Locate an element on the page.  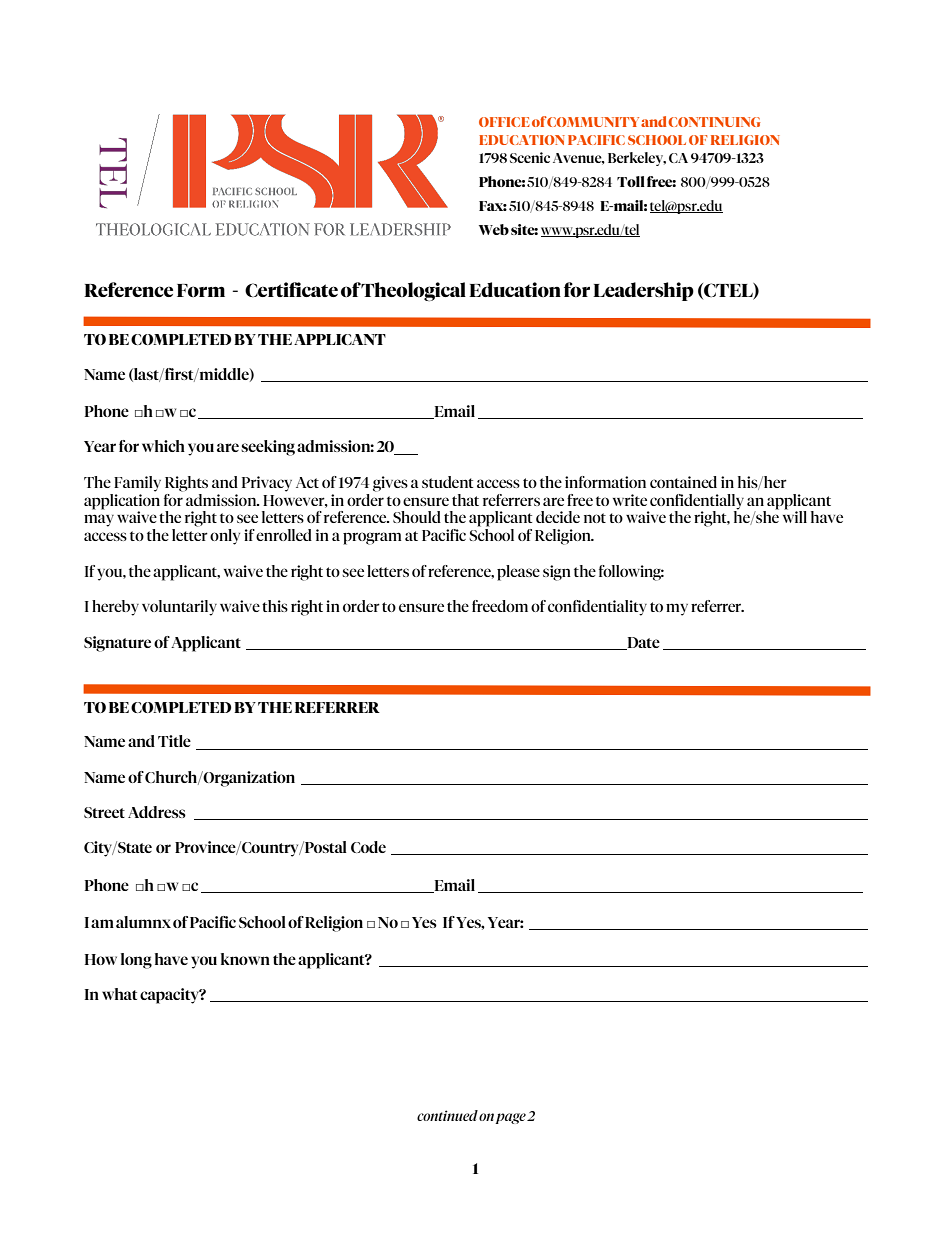
Code is located at coordinates (368, 847).
